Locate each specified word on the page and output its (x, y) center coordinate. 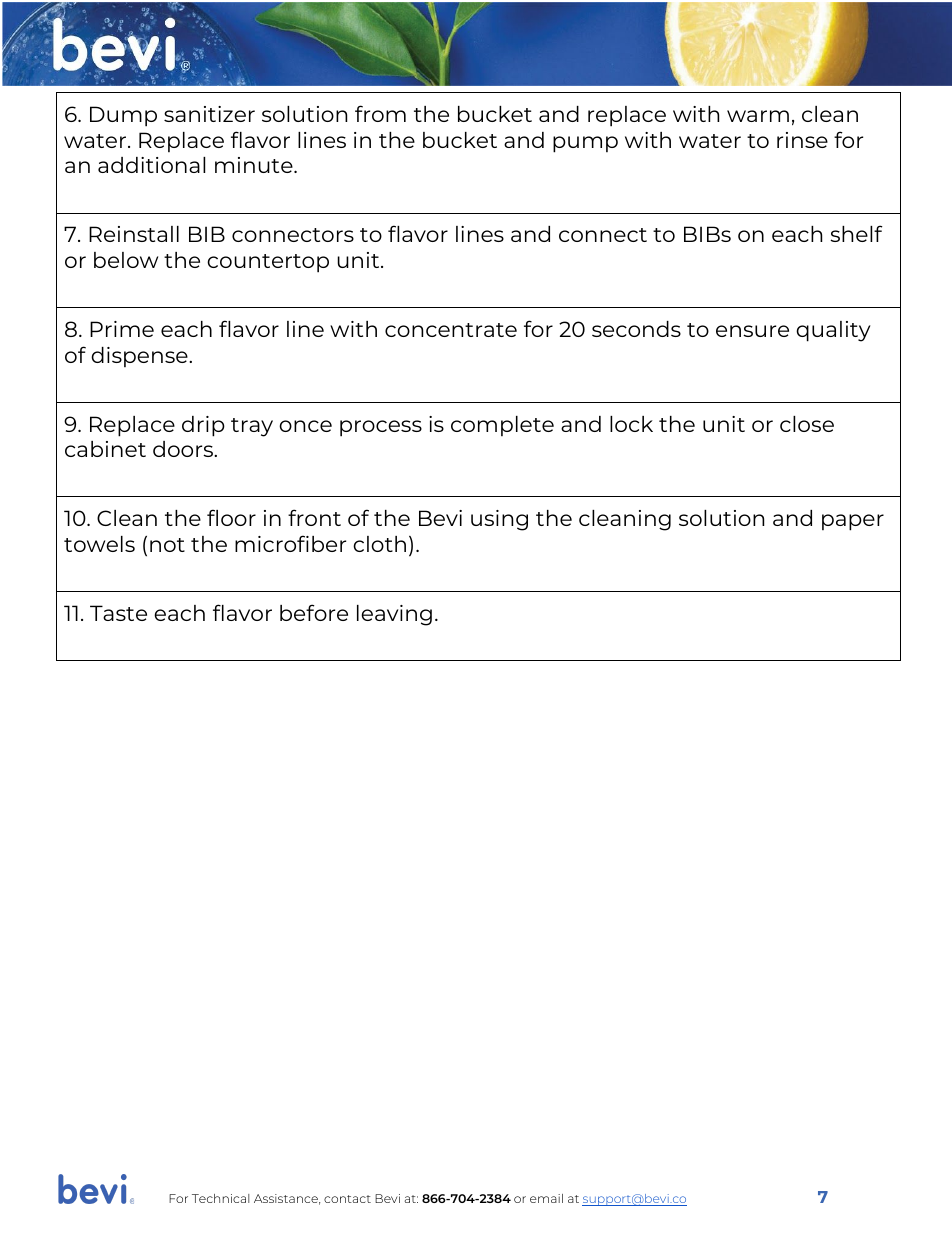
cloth (379, 544)
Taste (118, 613)
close (807, 424)
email (546, 1198)
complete (502, 426)
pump (585, 144)
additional (151, 165)
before (314, 612)
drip (203, 426)
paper (853, 522)
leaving (394, 615)
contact (347, 1199)
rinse (802, 140)
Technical (220, 1198)
